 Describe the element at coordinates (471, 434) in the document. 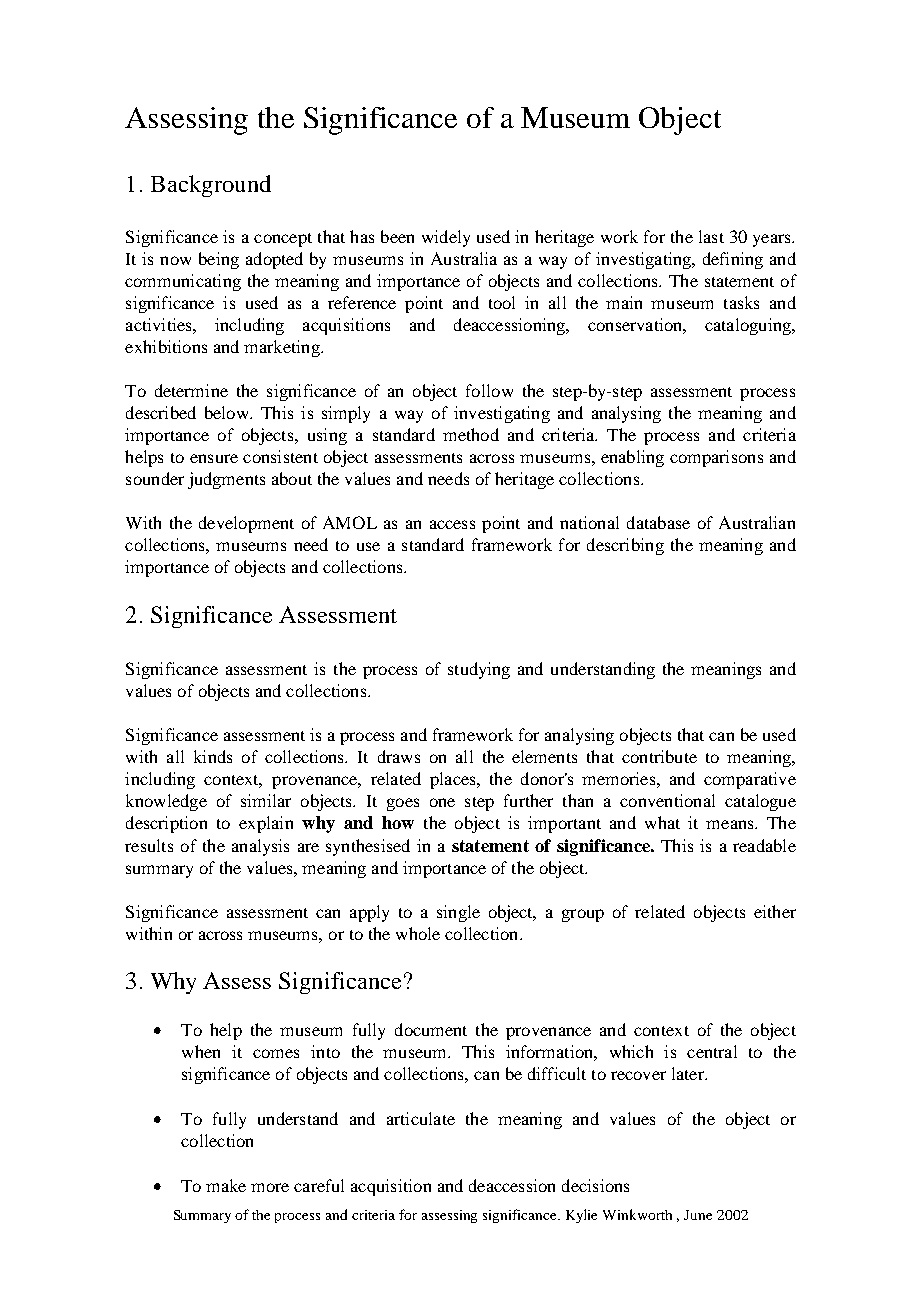

I see `method` at that location.
